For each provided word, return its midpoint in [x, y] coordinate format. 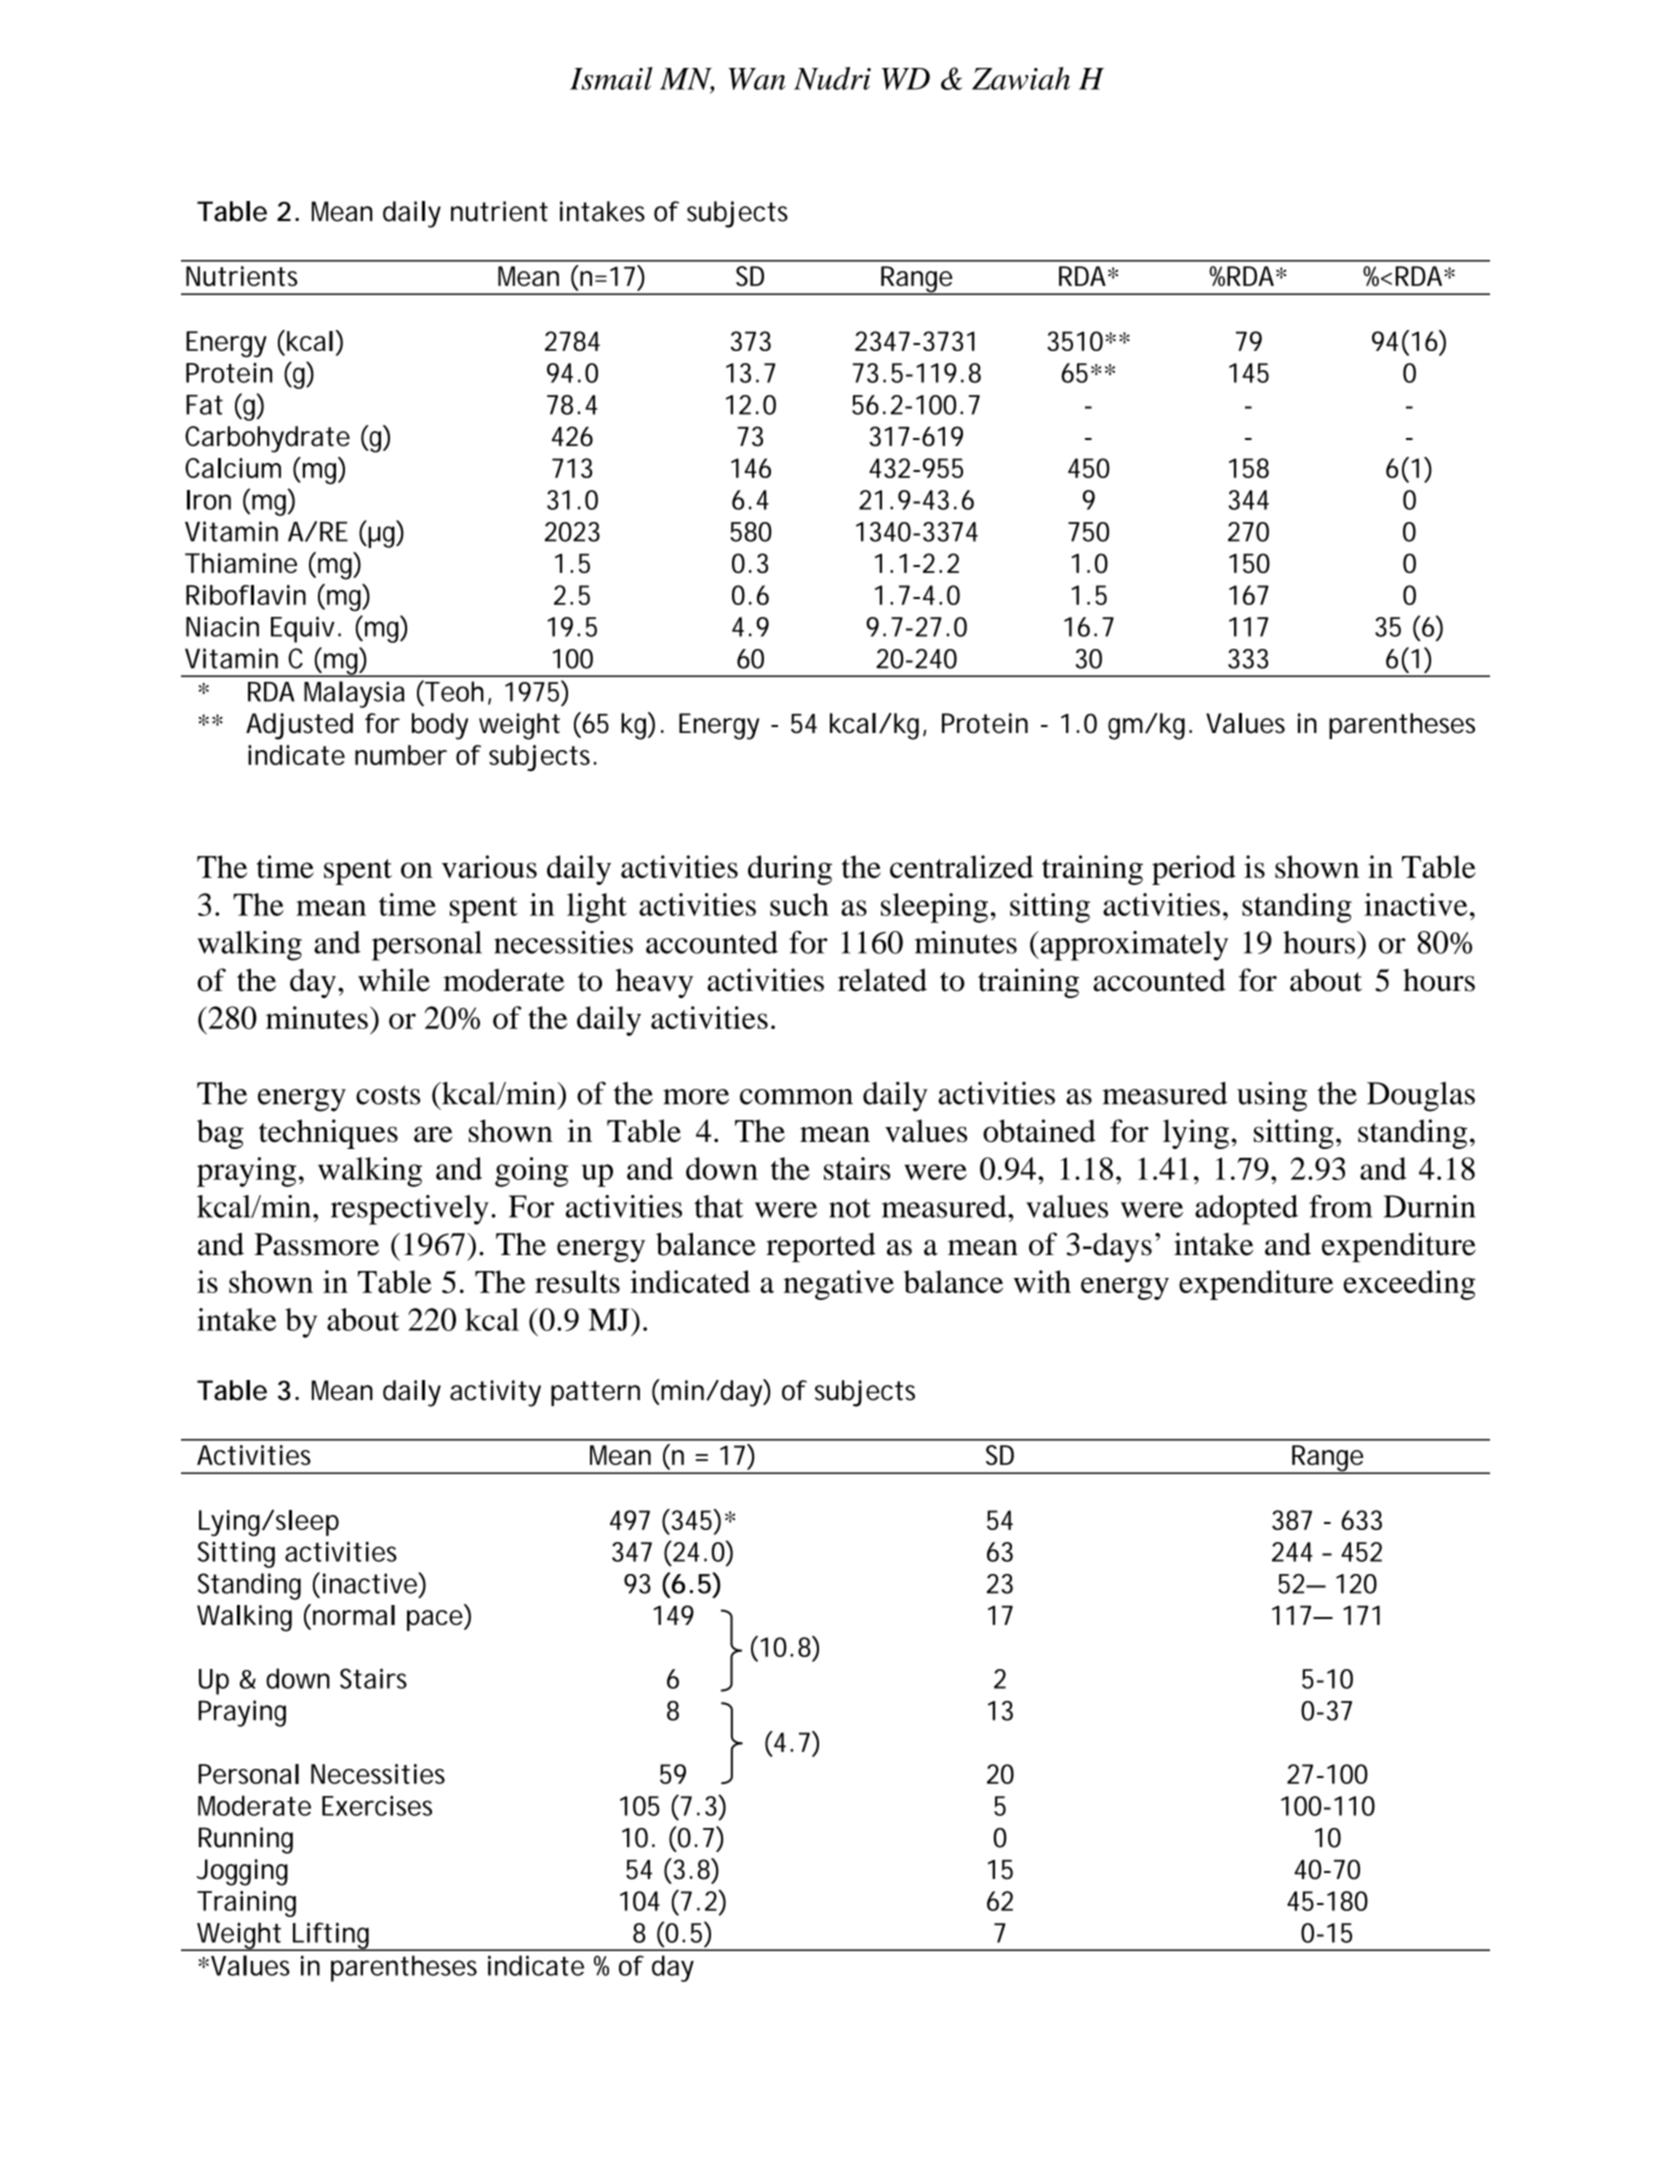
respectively [410, 1210]
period [1194, 870]
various [489, 866]
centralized [961, 866]
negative [839, 1285]
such [799, 904]
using [1272, 1096]
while [394, 980]
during [790, 870]
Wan [756, 79]
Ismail [611, 78]
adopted [1246, 1210]
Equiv [306, 629]
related [882, 980]
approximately [1133, 946]
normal [354, 1615]
